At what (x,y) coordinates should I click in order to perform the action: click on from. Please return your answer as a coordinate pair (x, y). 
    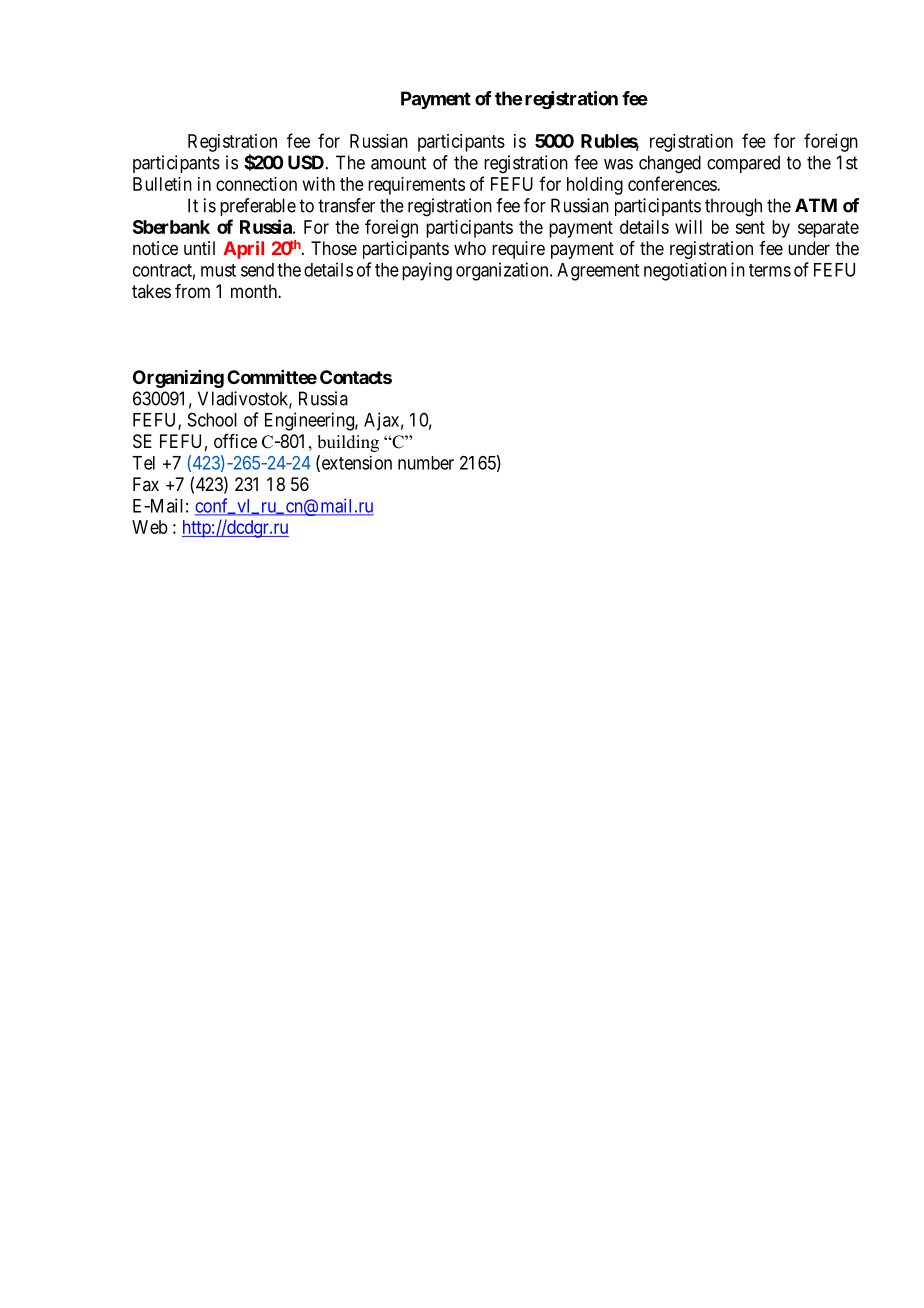
    Looking at the image, I should click on (192, 291).
